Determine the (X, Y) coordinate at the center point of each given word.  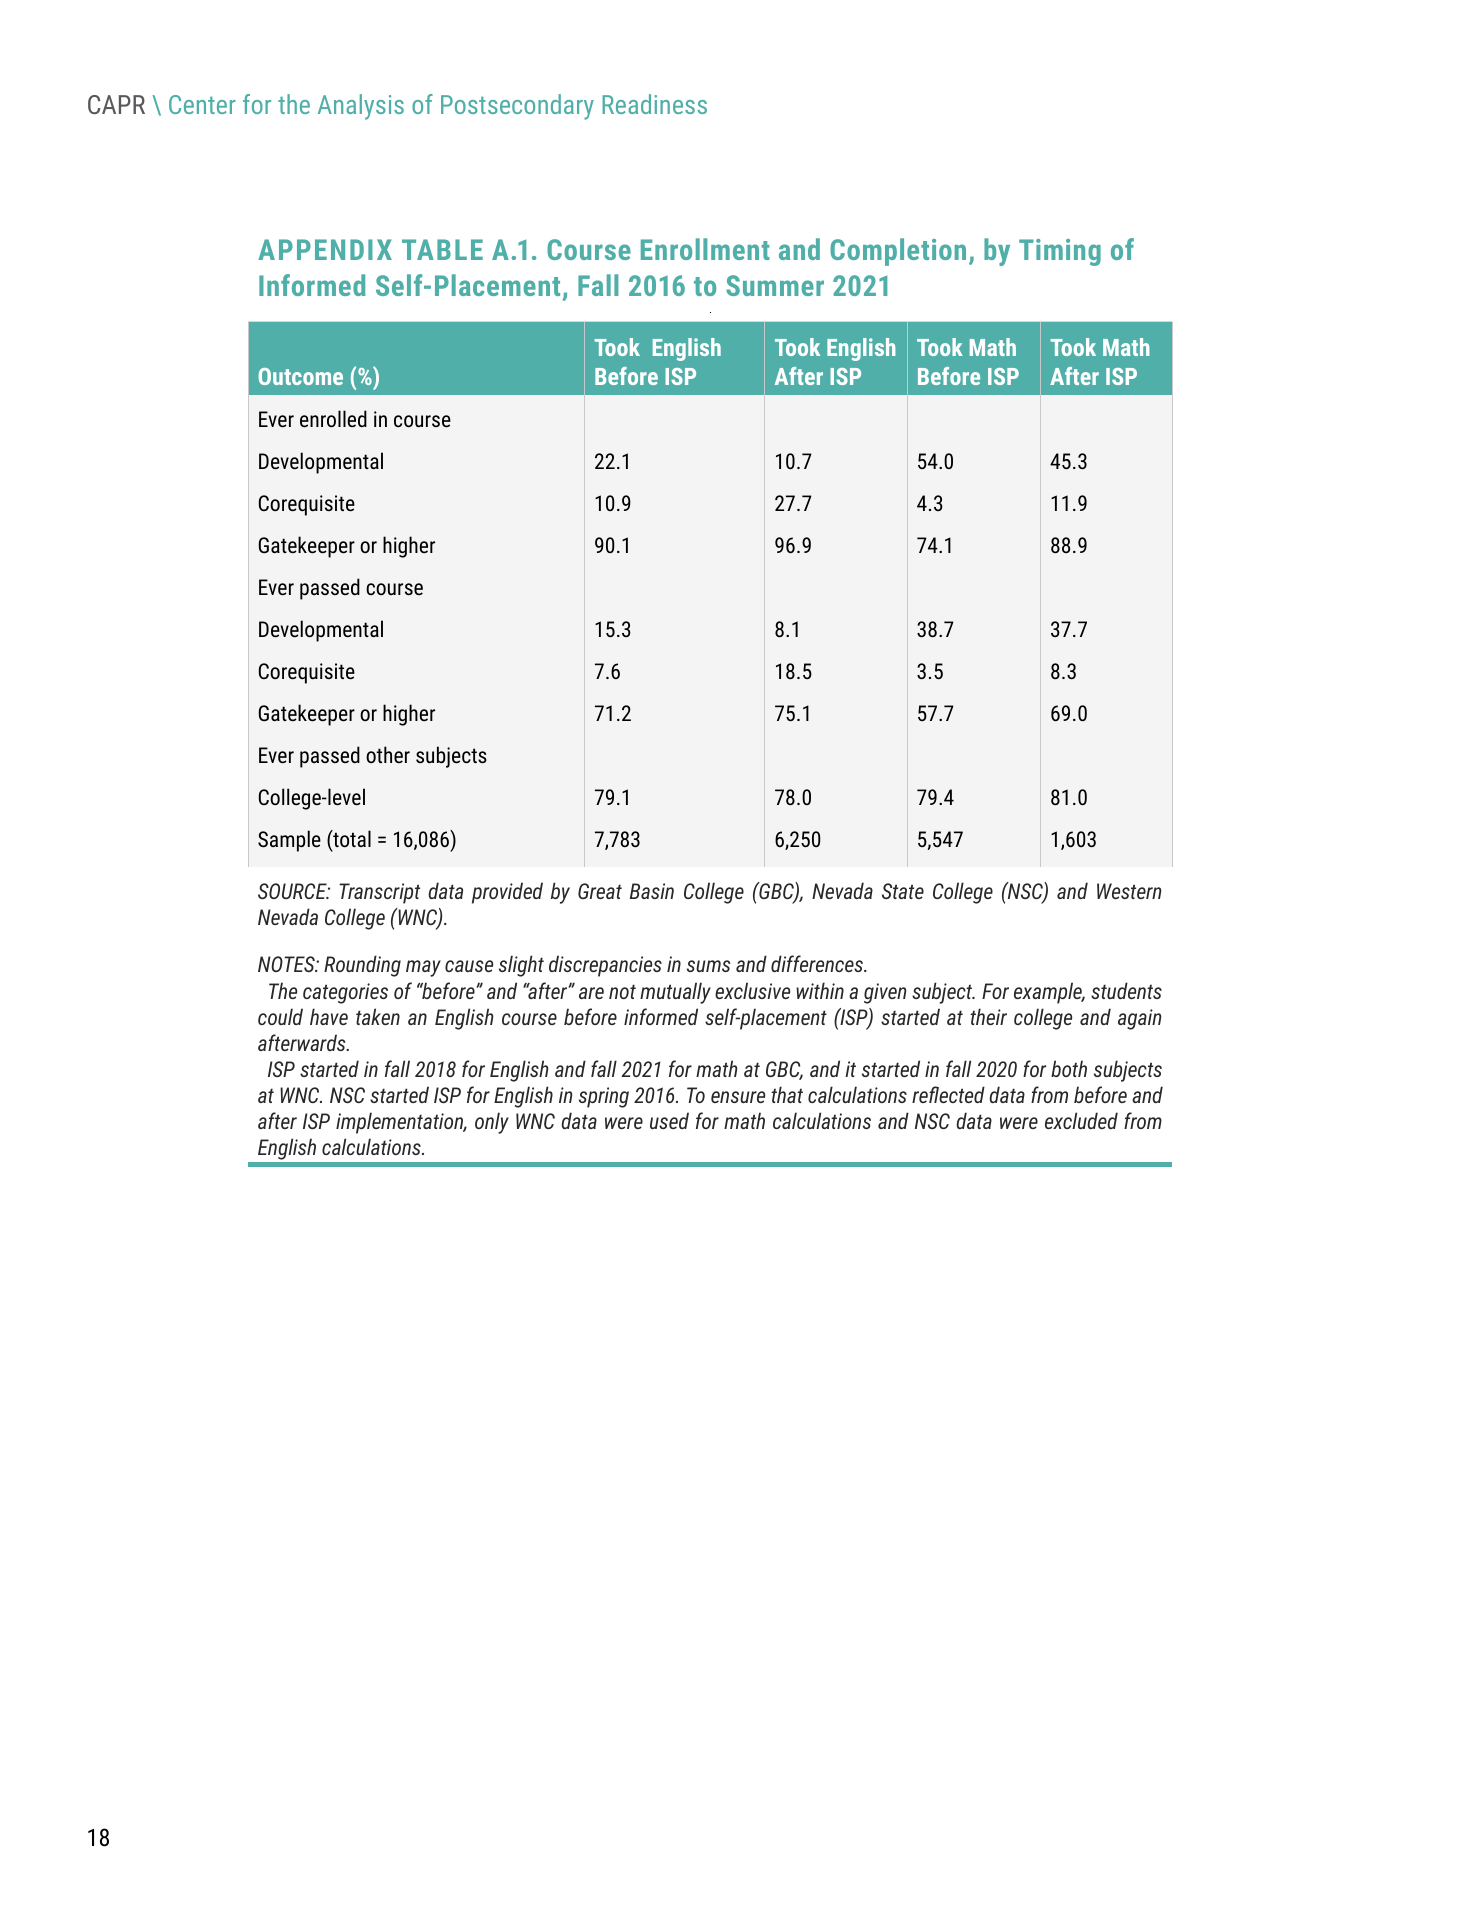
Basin (652, 891)
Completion (898, 252)
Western (1129, 891)
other (388, 754)
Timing (1060, 252)
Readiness (654, 104)
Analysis (361, 107)
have (329, 1016)
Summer (775, 285)
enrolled (333, 419)
